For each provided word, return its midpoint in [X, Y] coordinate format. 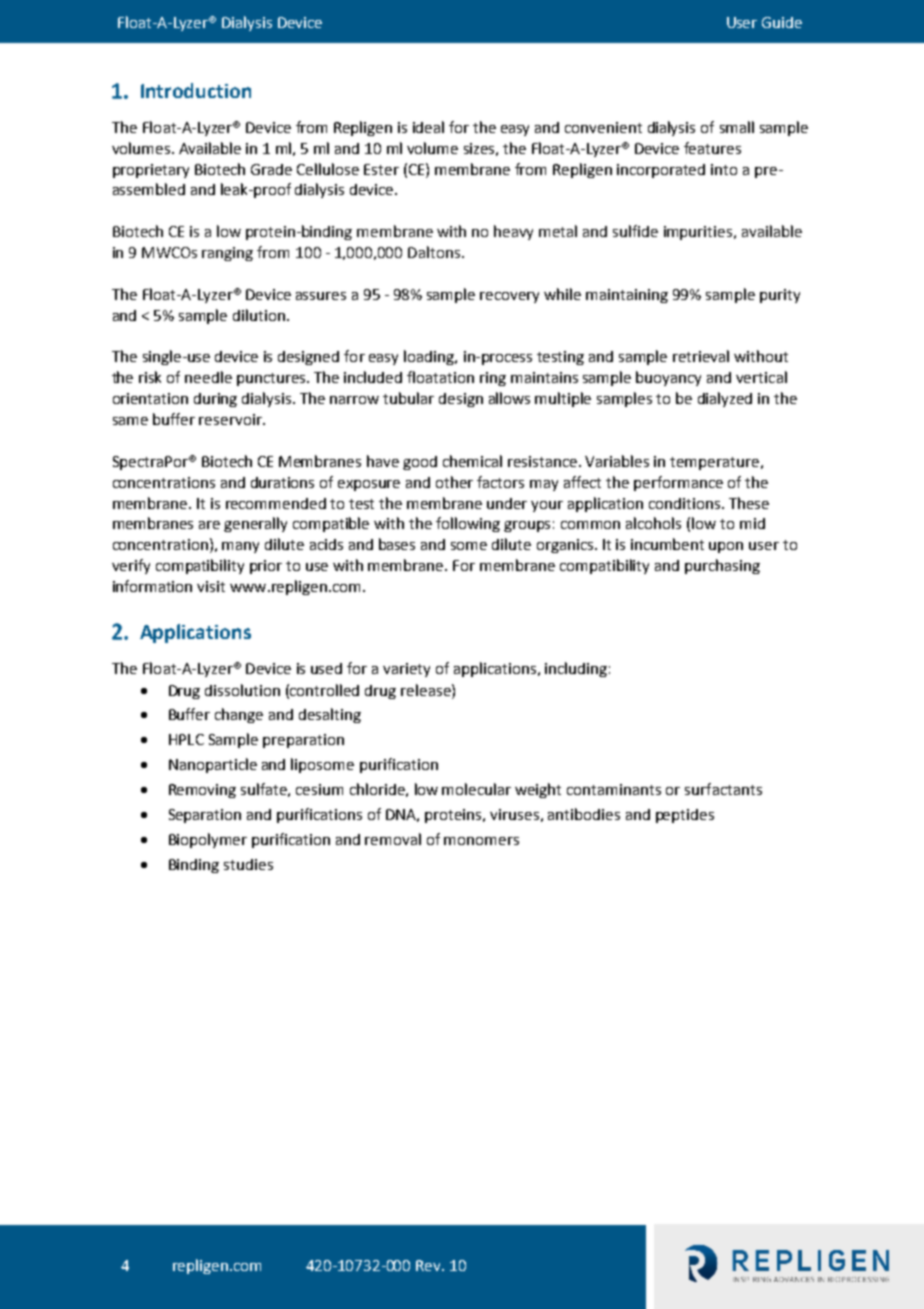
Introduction [196, 90]
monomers [481, 841]
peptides [685, 816]
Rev [429, 1265]
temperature [714, 463]
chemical [472, 461]
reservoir [231, 419]
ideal [428, 127]
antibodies [584, 814]
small [737, 127]
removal [393, 839]
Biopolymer [208, 840]
